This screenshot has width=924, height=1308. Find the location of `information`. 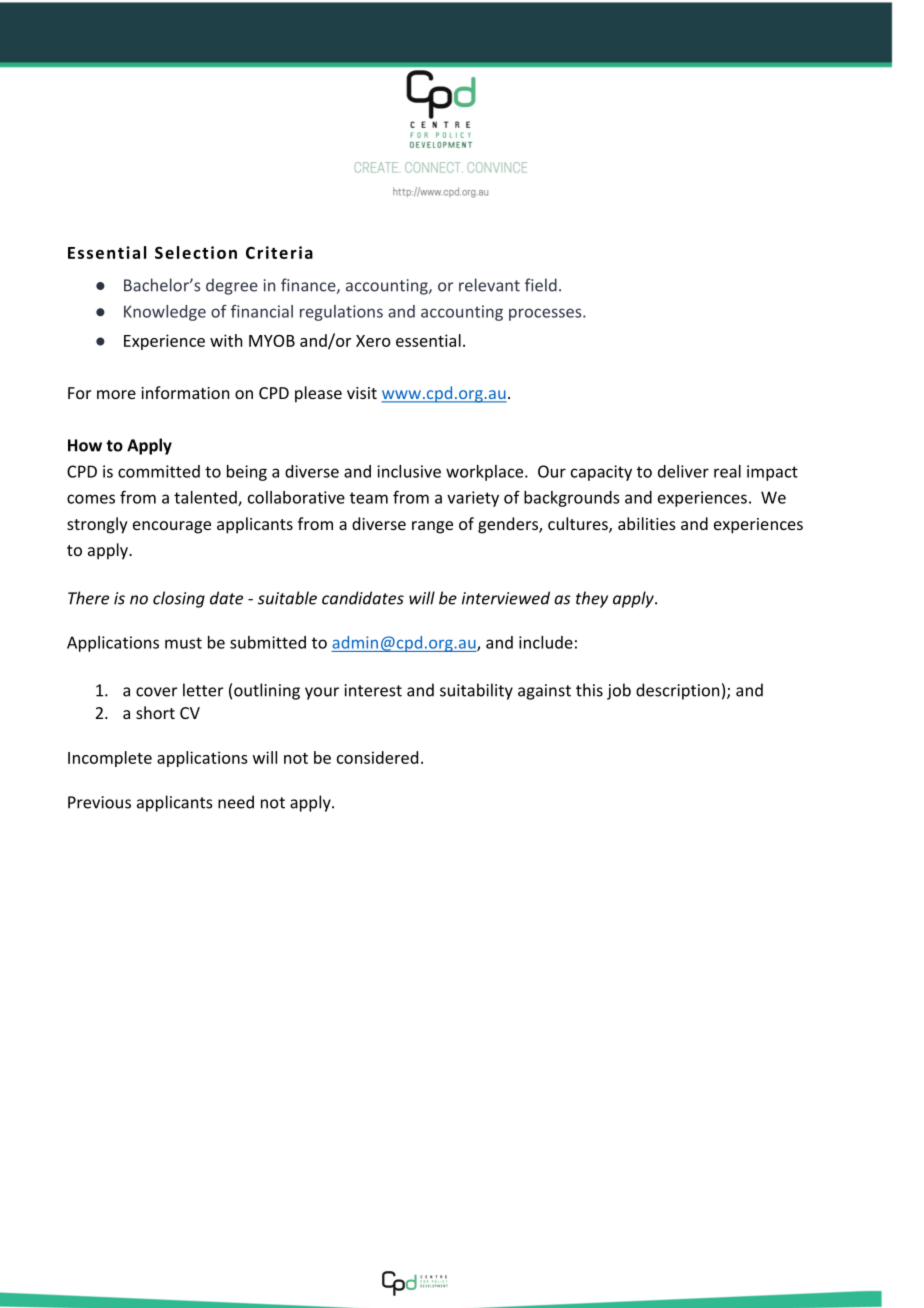

information is located at coordinates (185, 392).
